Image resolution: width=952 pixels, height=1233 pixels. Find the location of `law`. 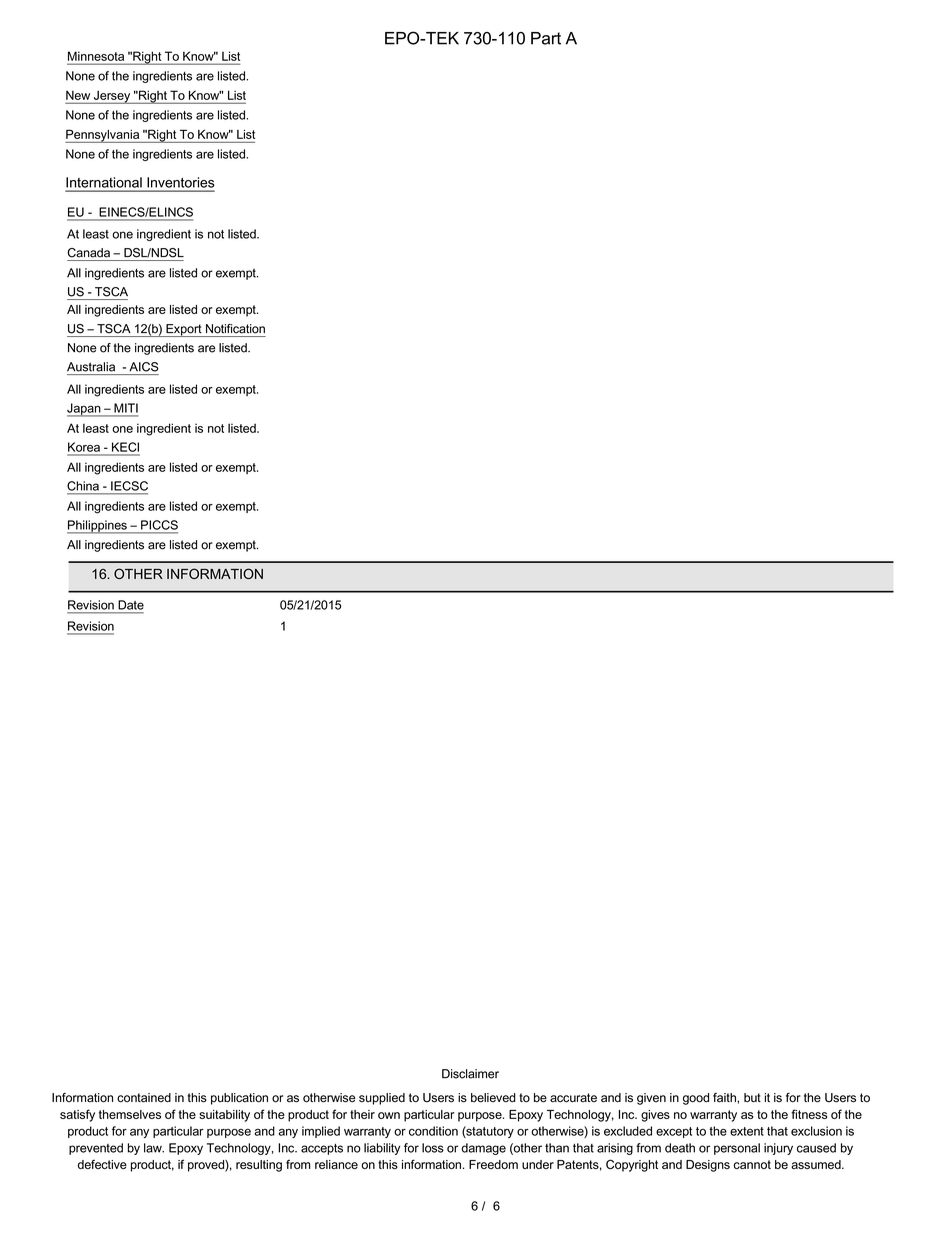

law is located at coordinates (154, 1148).
